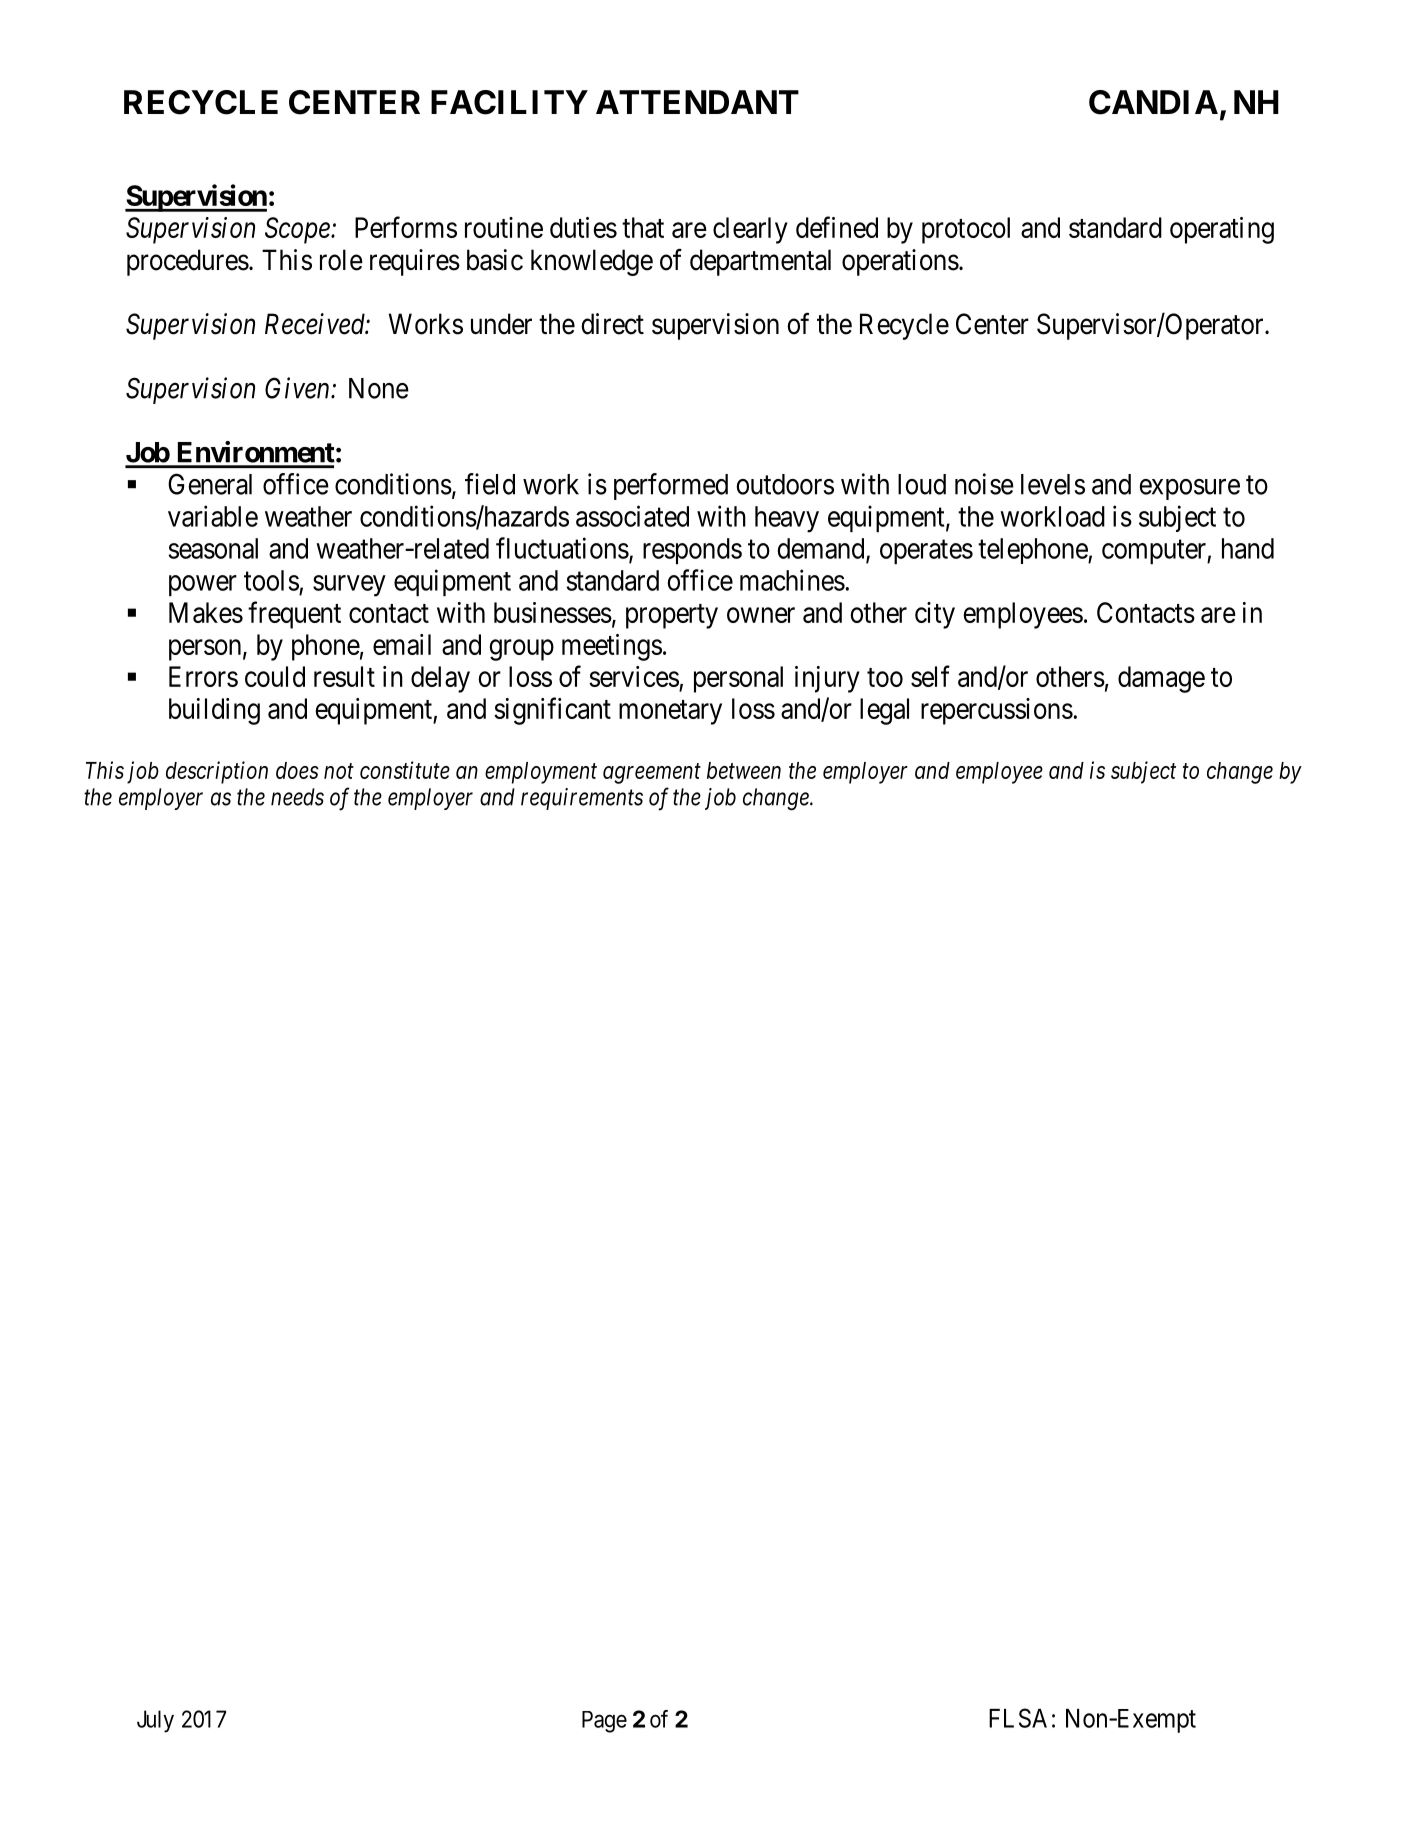 This screenshot has height=1840, width=1422. What do you see at coordinates (582, 799) in the screenshot?
I see `requirements` at bounding box center [582, 799].
